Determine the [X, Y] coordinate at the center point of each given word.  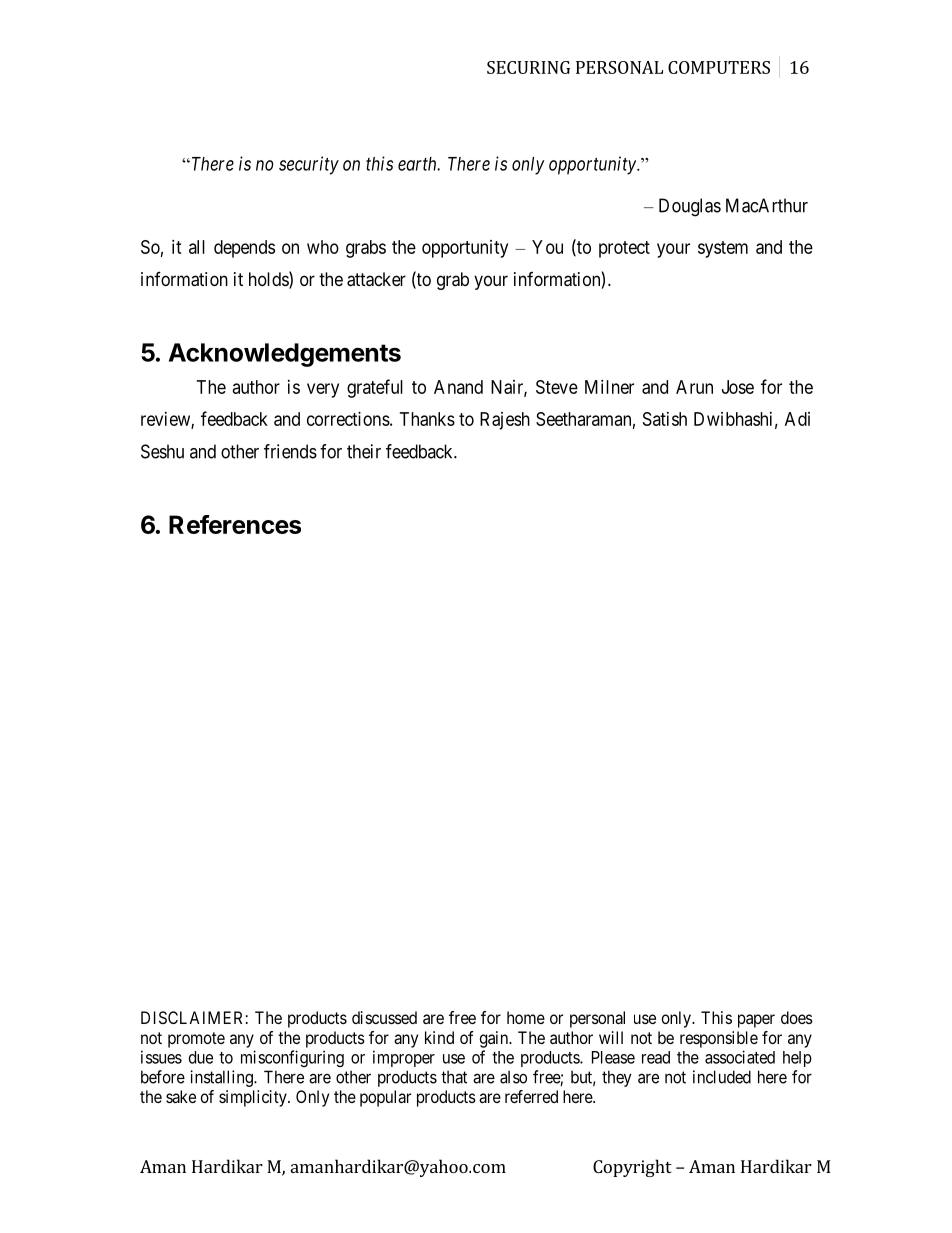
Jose [738, 387]
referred [531, 1096]
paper [756, 1021]
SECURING [528, 67]
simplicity [254, 1098]
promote [196, 1040]
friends [290, 451]
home [526, 1017]
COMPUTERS [719, 67]
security [309, 165]
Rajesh [505, 421]
